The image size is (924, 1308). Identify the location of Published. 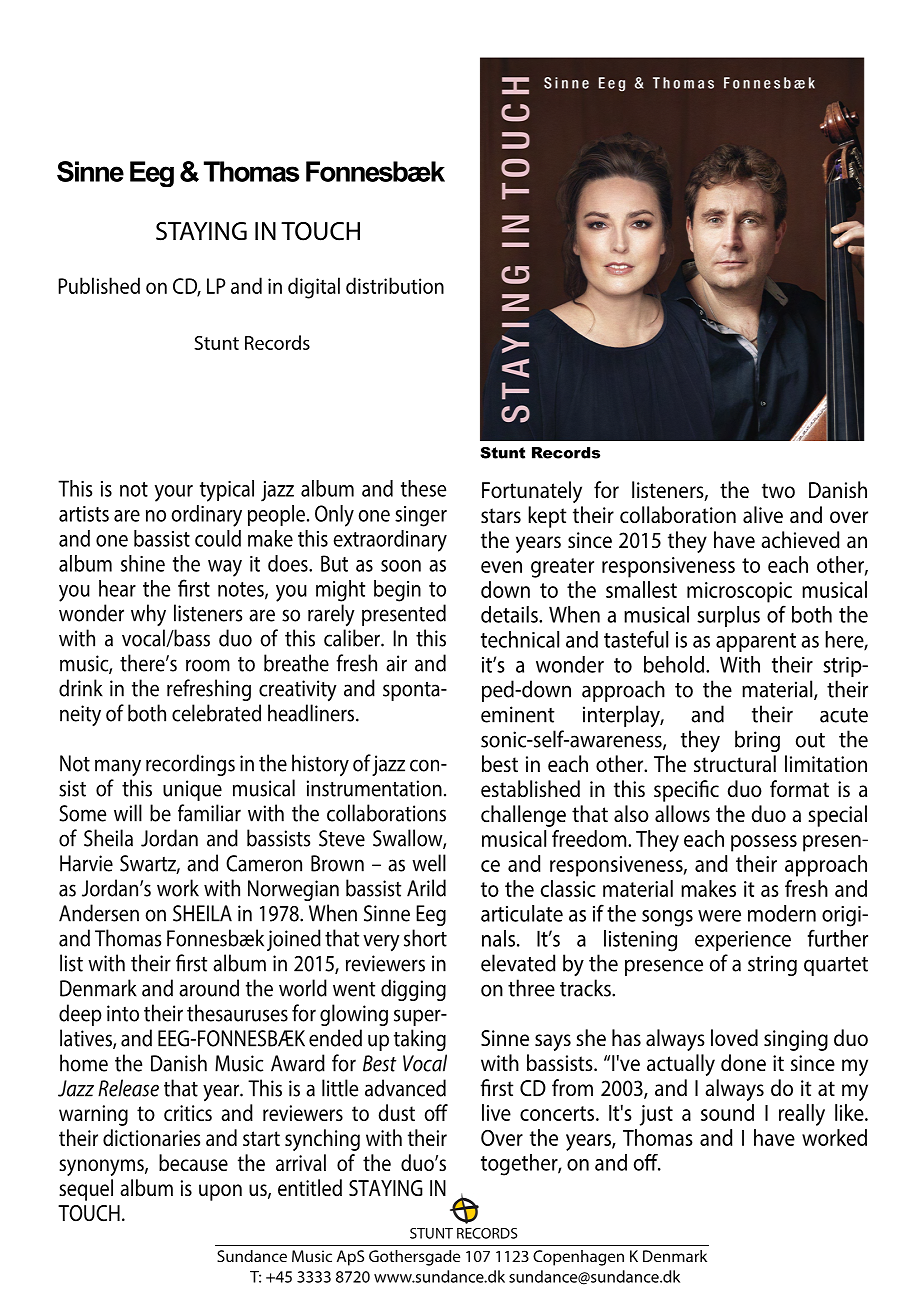
(99, 285).
